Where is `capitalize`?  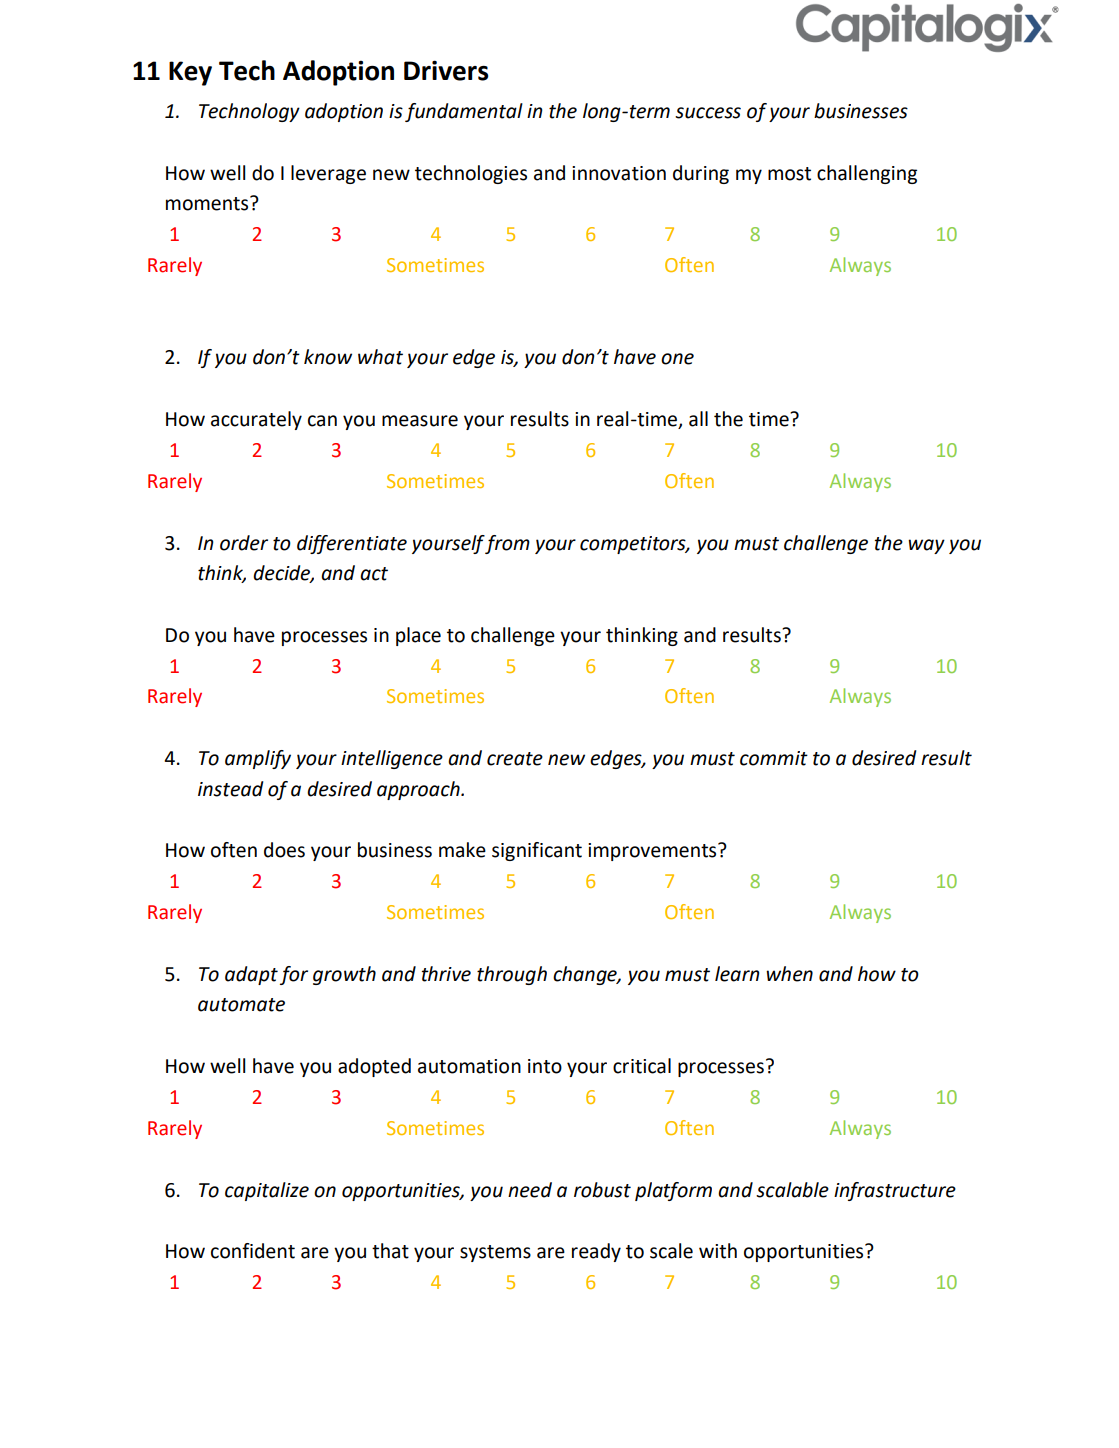
capitalize is located at coordinates (267, 1191).
